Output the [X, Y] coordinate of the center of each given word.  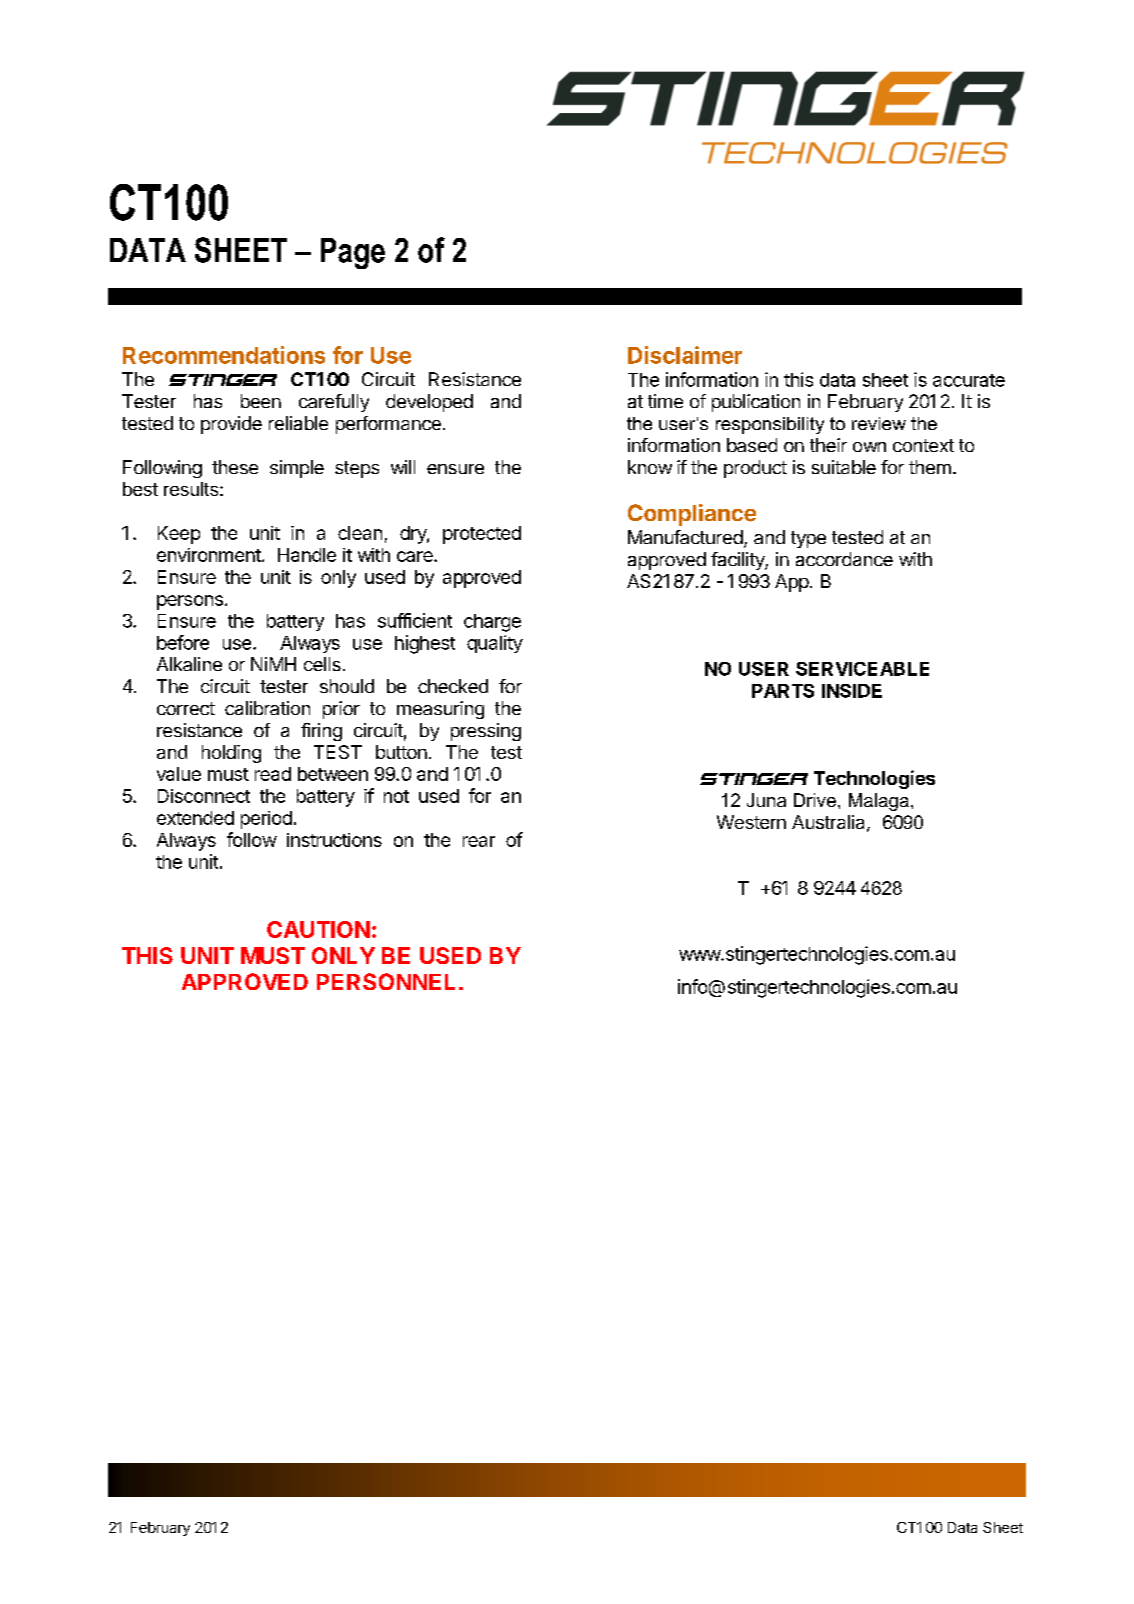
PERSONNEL [386, 981]
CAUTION [318, 929]
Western [751, 822]
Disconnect [204, 796]
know [650, 467]
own [869, 447]
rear [479, 841]
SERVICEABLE [862, 669]
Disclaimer [685, 355]
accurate [969, 380]
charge [492, 623]
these [235, 467]
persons [190, 602]
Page [353, 253]
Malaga [879, 802]
